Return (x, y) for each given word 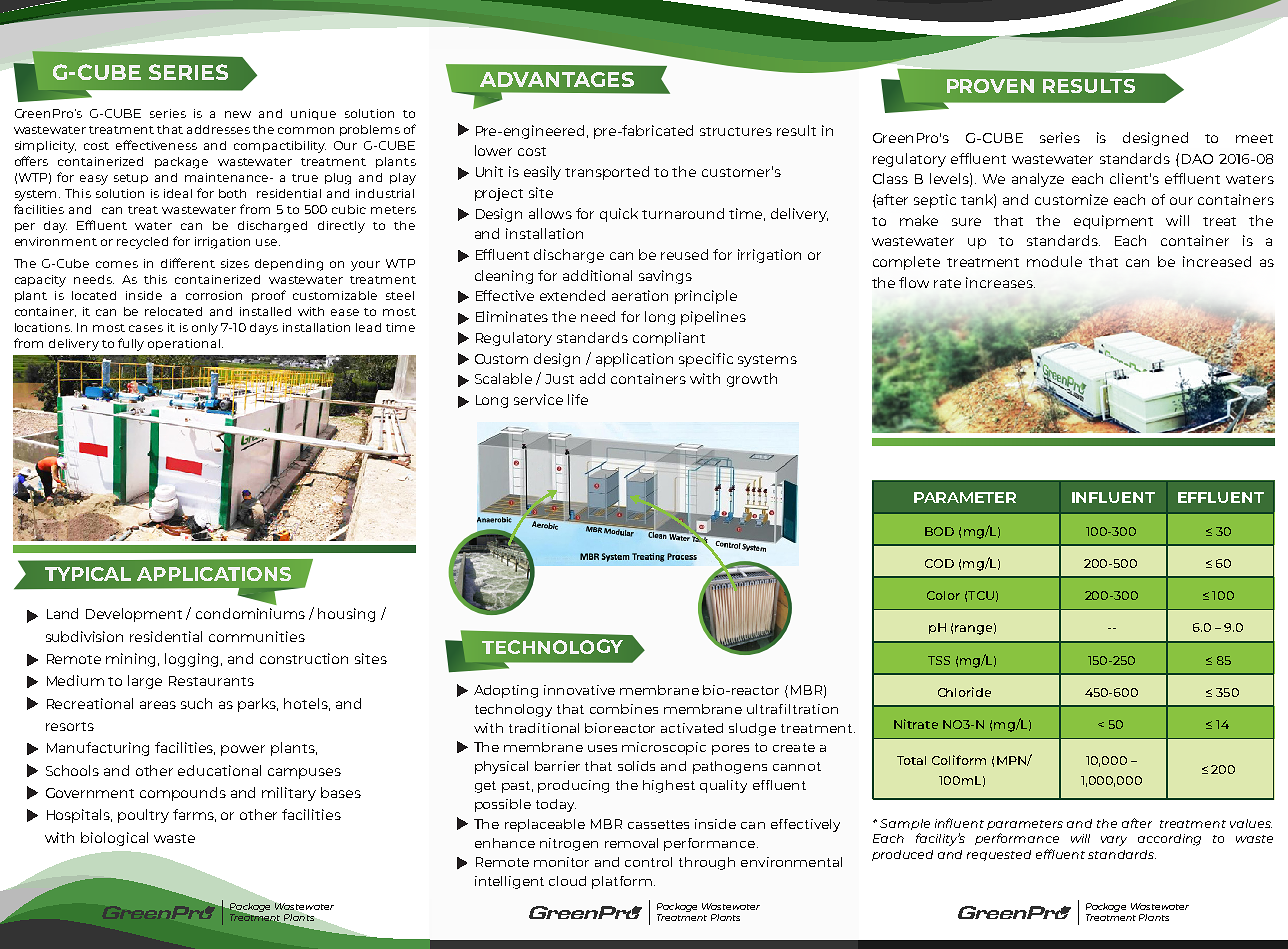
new (238, 114)
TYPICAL (88, 574)
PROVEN (990, 86)
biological (114, 839)
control (648, 862)
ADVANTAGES (557, 79)
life (578, 399)
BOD (939, 531)
